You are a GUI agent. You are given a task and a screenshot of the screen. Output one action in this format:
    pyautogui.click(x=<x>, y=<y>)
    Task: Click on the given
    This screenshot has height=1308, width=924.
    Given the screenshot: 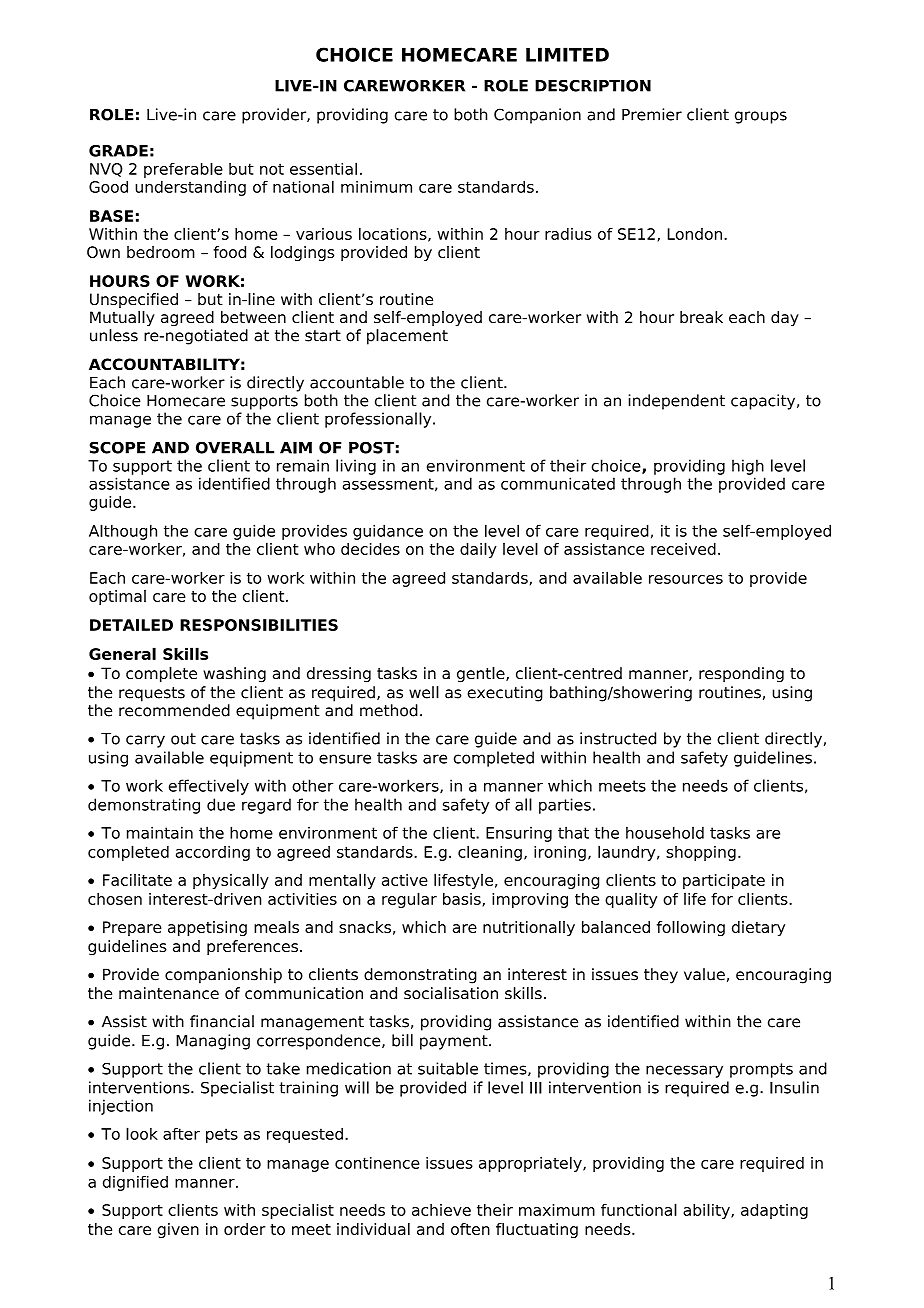 What is the action you would take?
    pyautogui.click(x=178, y=1230)
